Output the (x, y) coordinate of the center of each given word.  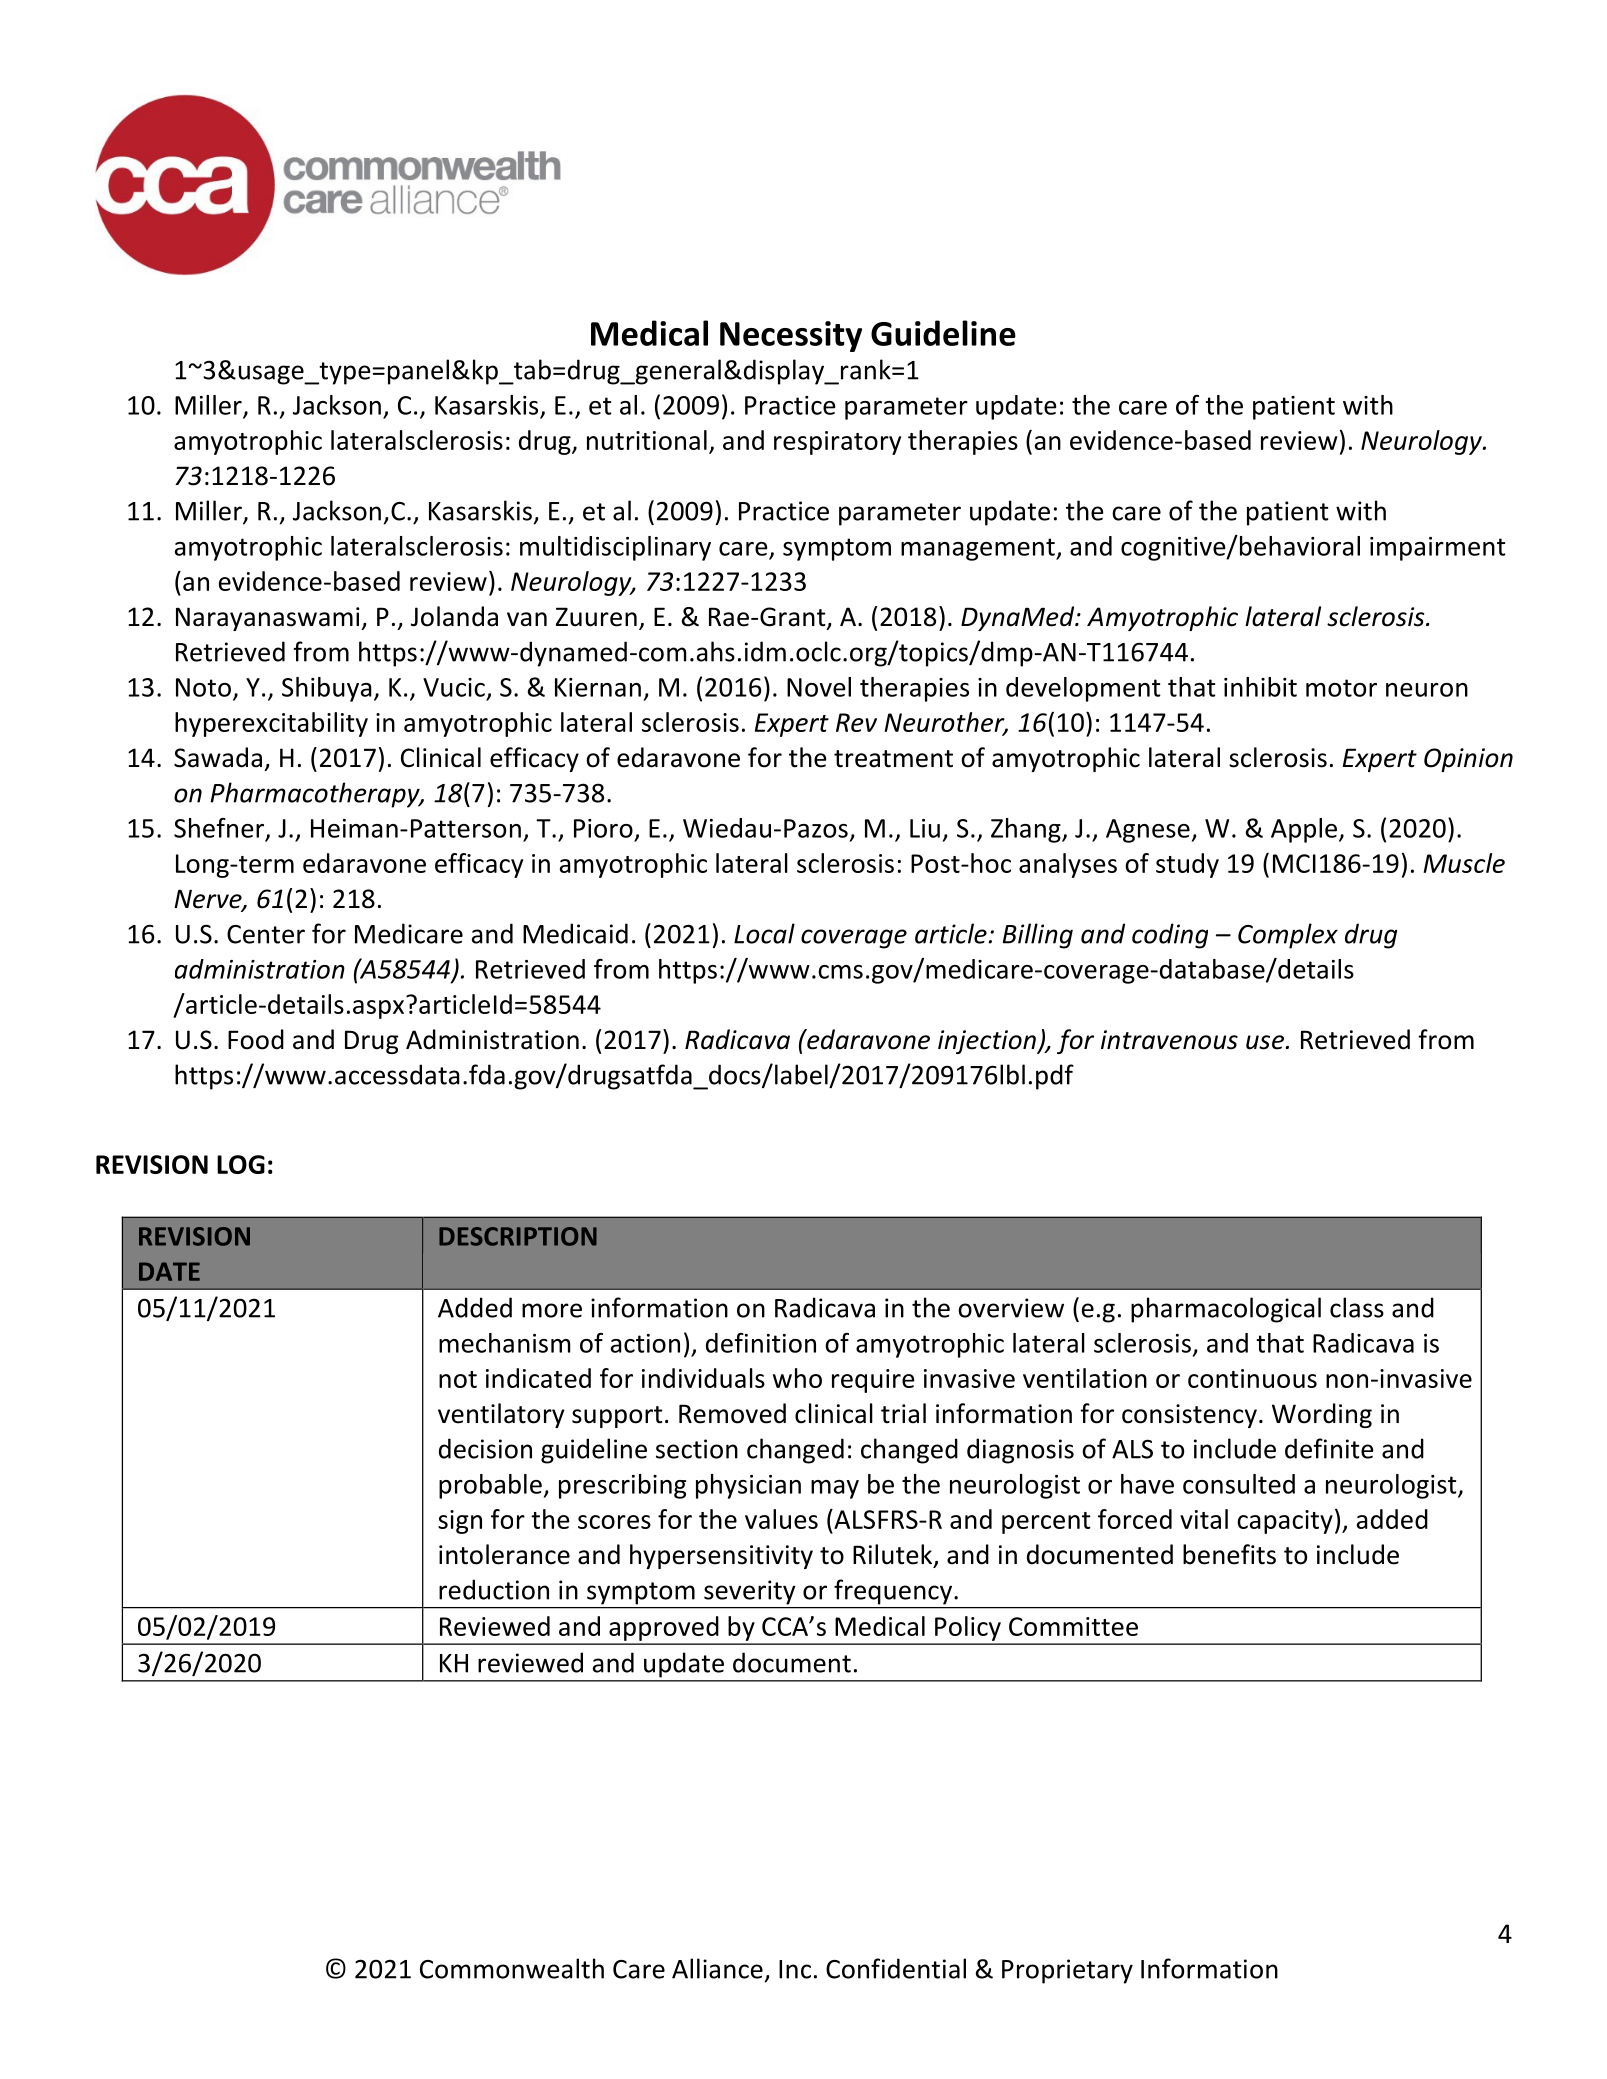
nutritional (647, 440)
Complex (1288, 936)
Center (266, 934)
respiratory (837, 443)
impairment (1438, 549)
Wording (1322, 1415)
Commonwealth (512, 1968)
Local (764, 933)
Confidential (896, 1968)
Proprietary (1067, 1971)
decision (485, 1448)
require (873, 1381)
